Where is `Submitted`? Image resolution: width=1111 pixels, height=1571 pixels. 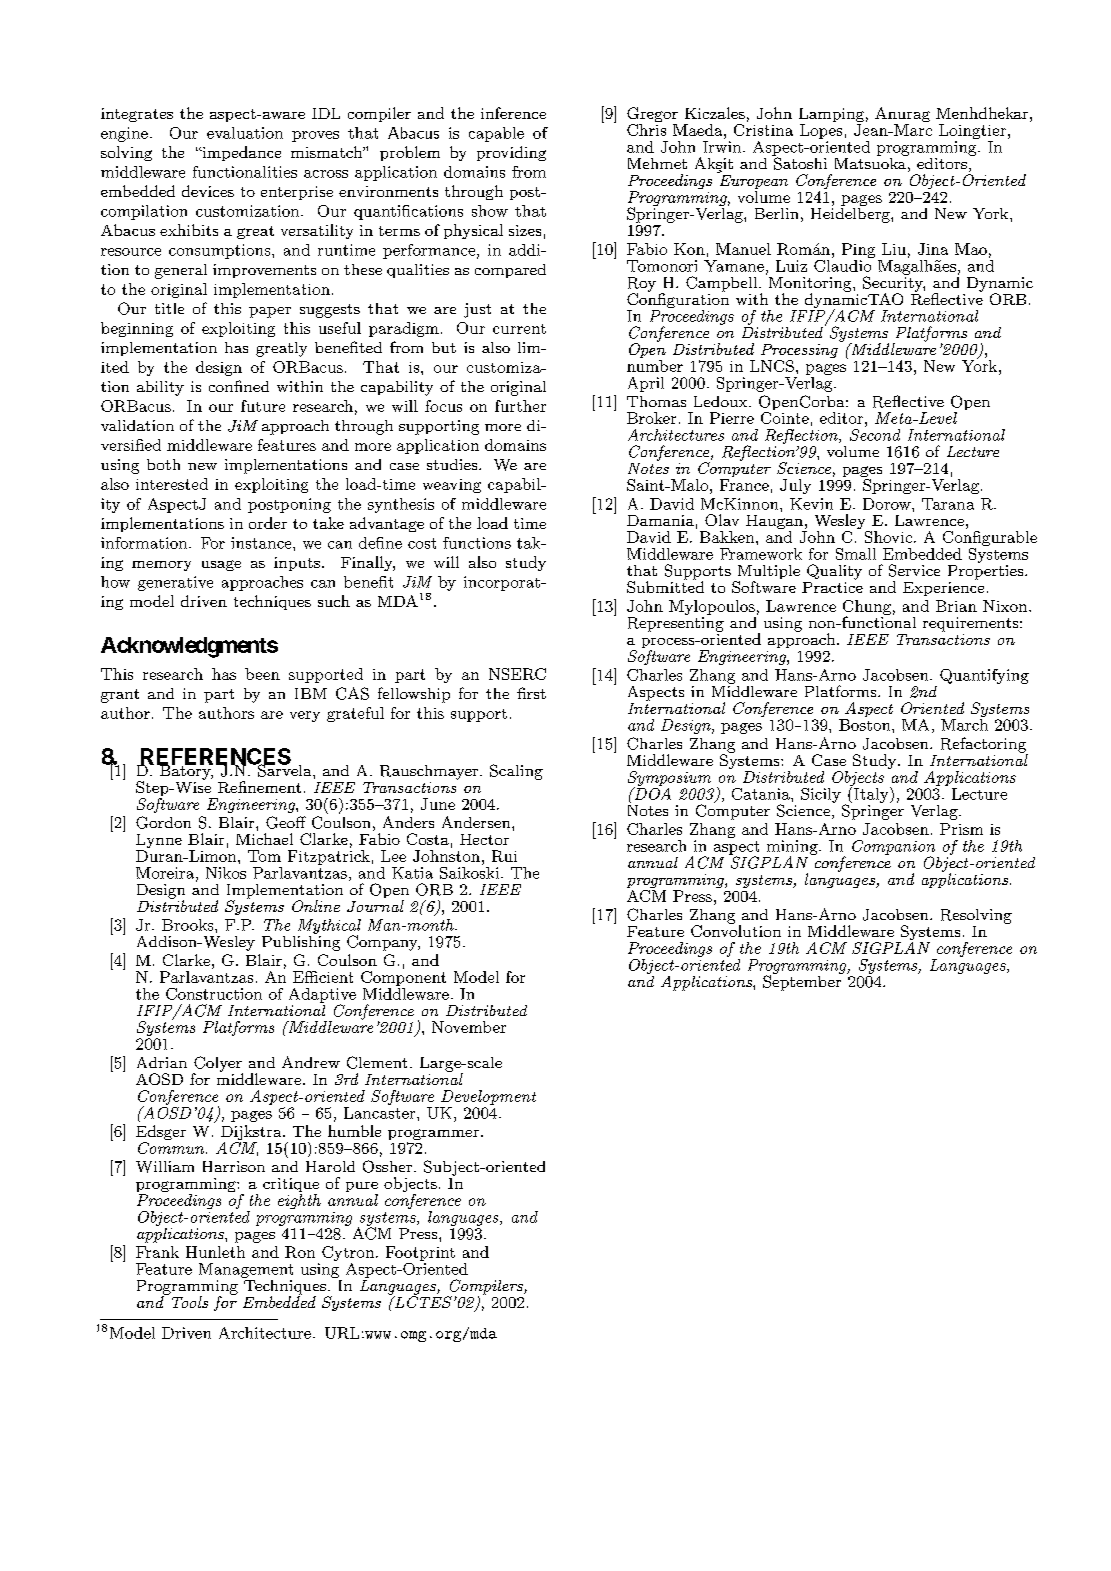 Submitted is located at coordinates (665, 586).
